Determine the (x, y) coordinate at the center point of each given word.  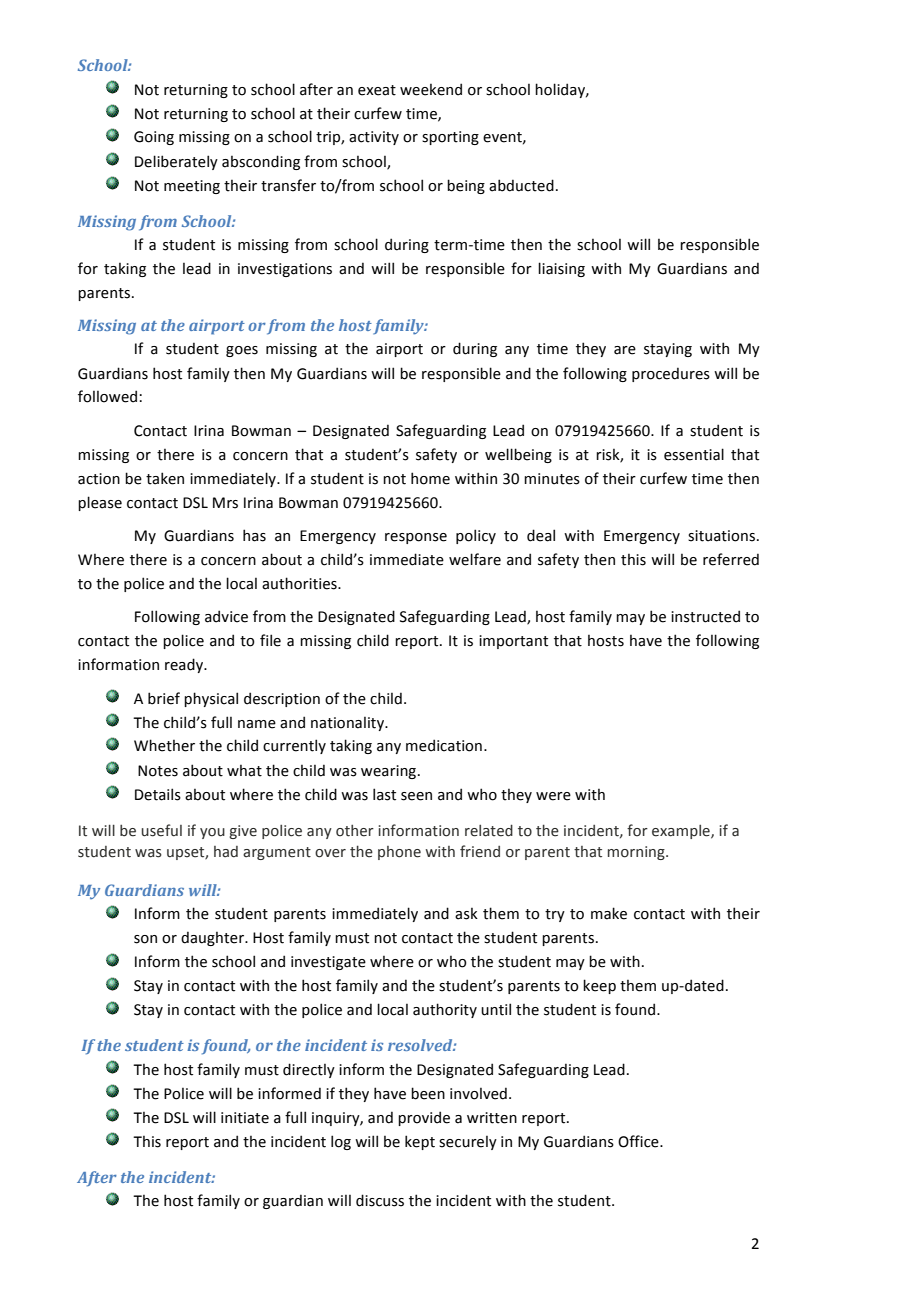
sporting (450, 138)
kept (420, 1142)
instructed (705, 616)
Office (639, 1141)
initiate (245, 1118)
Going (154, 138)
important (513, 642)
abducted (521, 185)
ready (185, 665)
